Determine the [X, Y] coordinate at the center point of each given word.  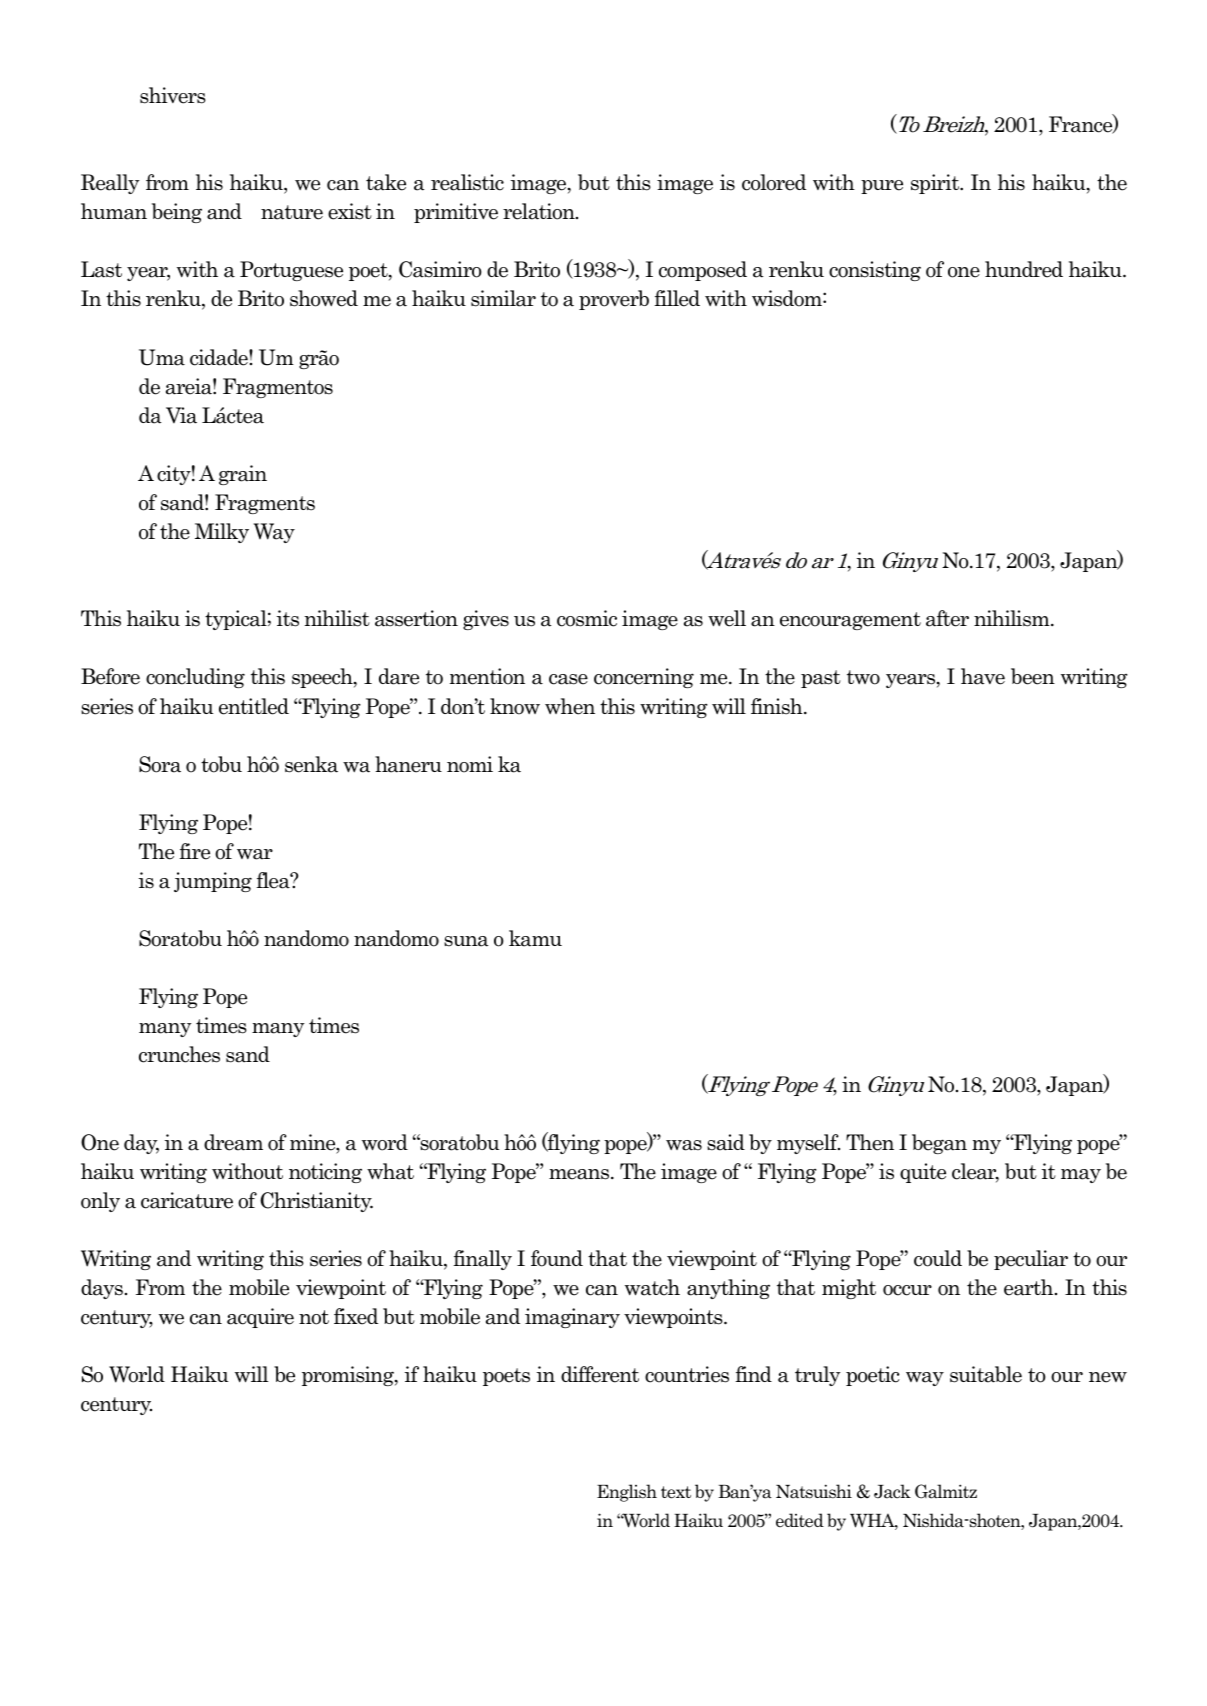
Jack [892, 1491]
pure [882, 187]
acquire [260, 1318]
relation [540, 211]
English [627, 1493]
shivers [173, 95]
